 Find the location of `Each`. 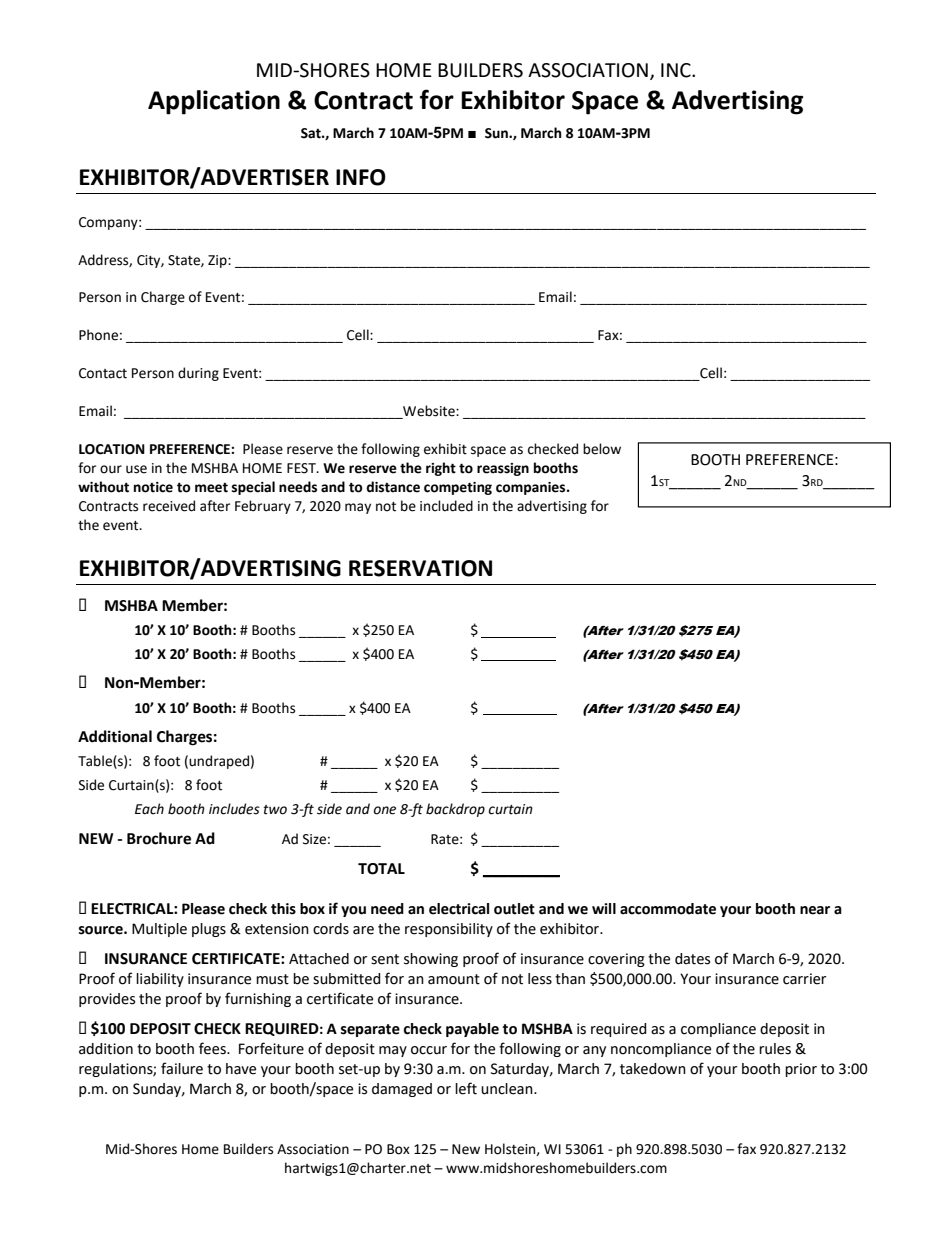

Each is located at coordinates (149, 809).
